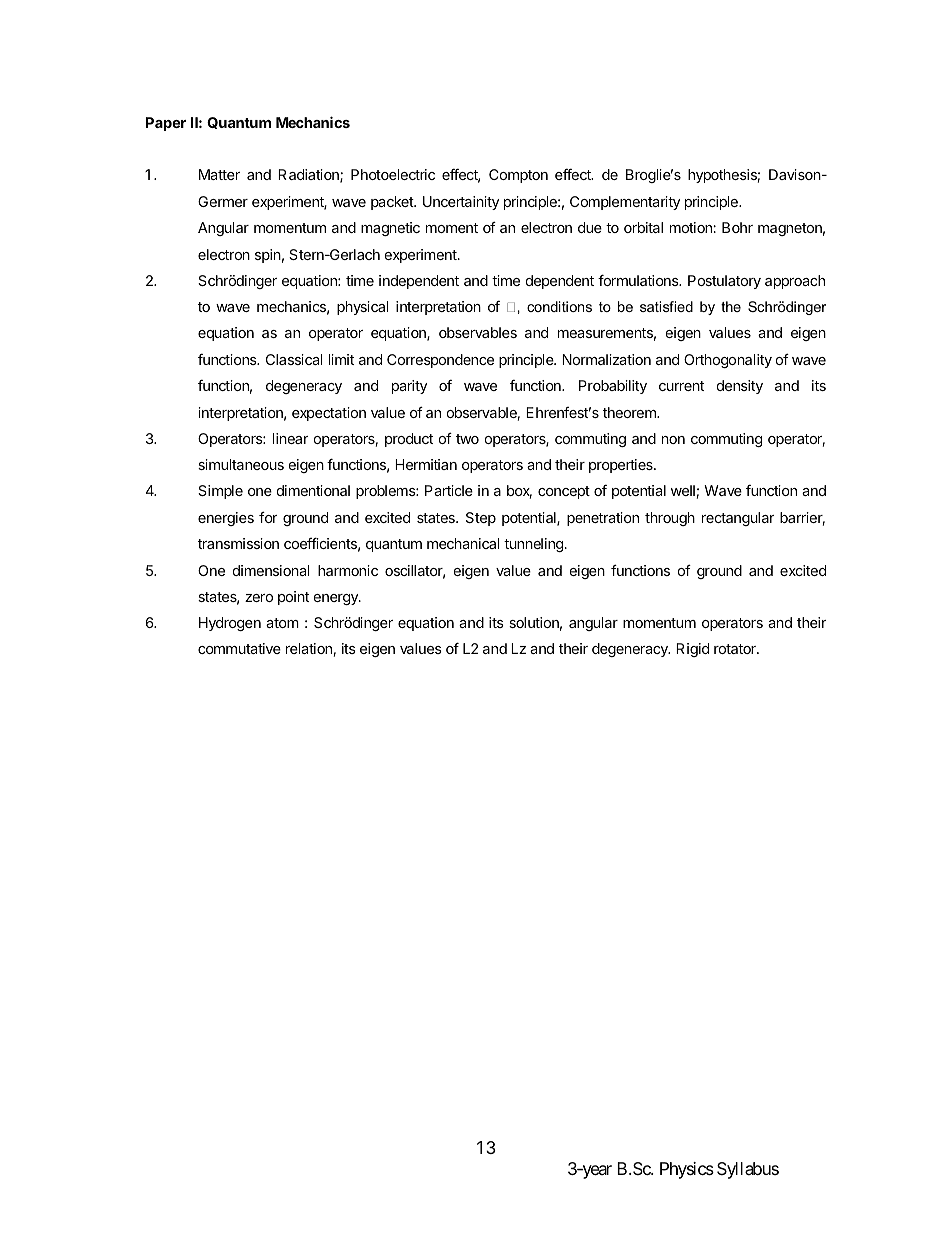  Describe the element at coordinates (238, 543) in the screenshot. I see `transmission` at that location.
